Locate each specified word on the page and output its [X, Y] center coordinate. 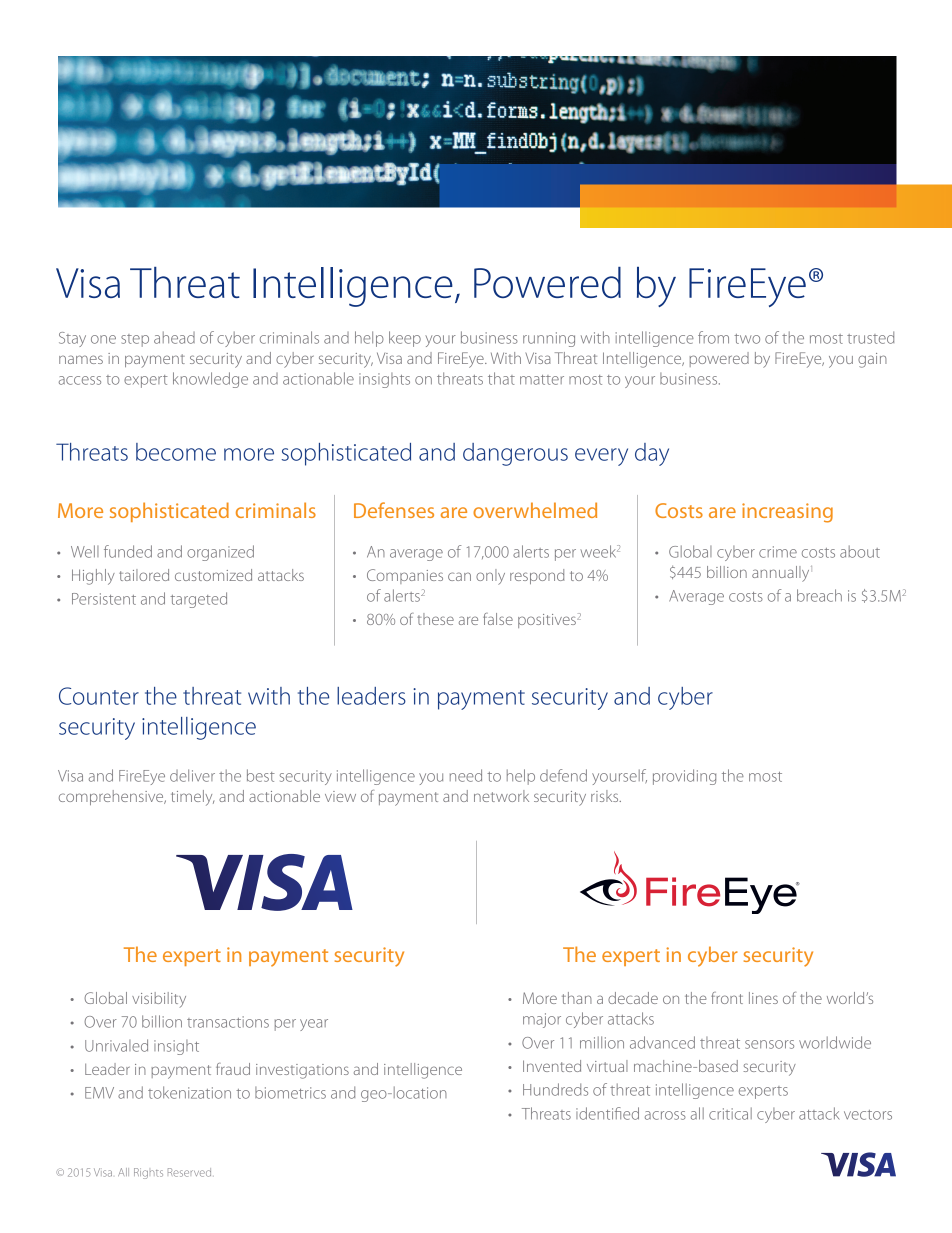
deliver [192, 775]
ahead [174, 337]
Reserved [189, 1172]
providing [684, 777]
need [466, 775]
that [501, 378]
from [713, 337]
